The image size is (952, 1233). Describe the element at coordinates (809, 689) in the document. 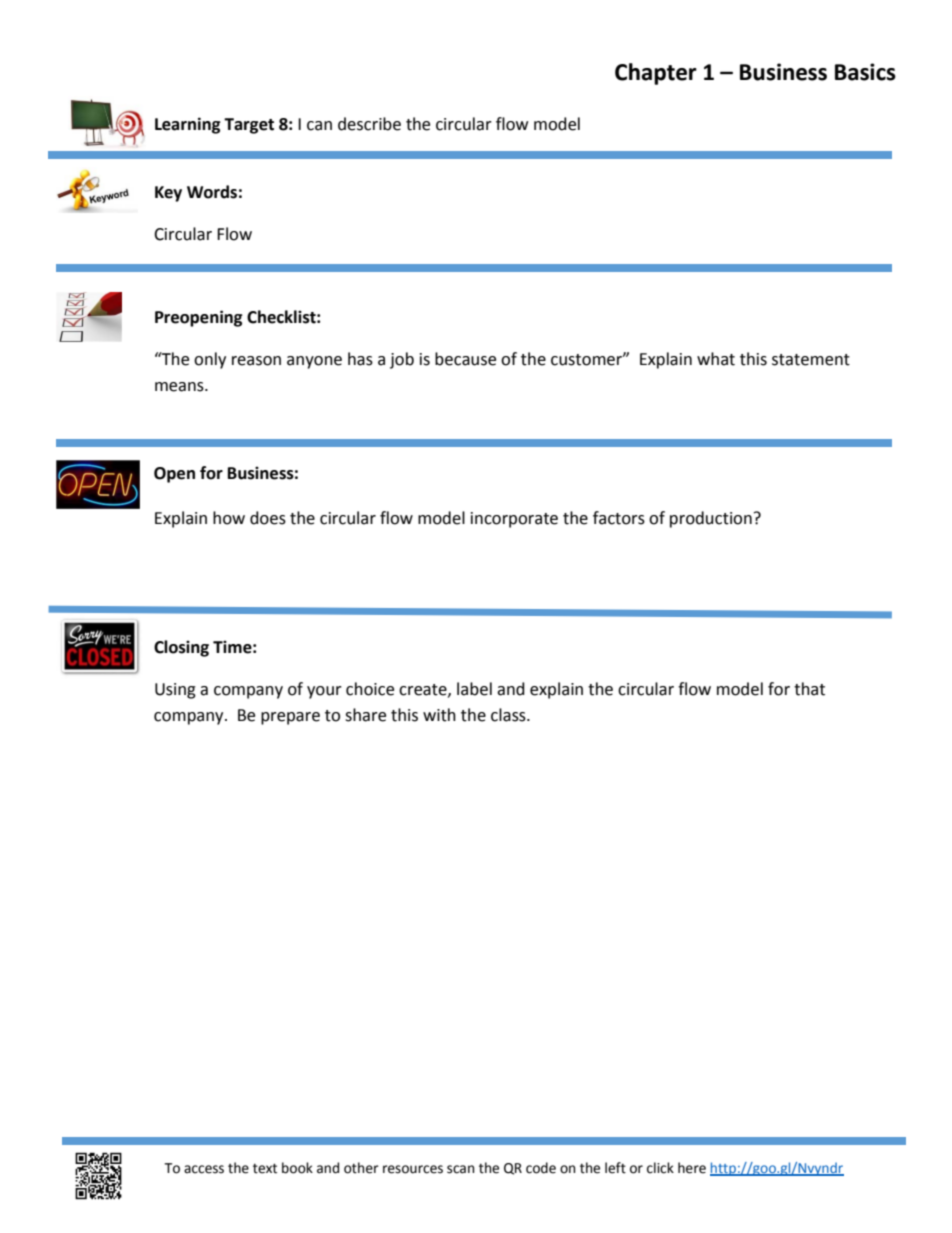

I see `that` at that location.
